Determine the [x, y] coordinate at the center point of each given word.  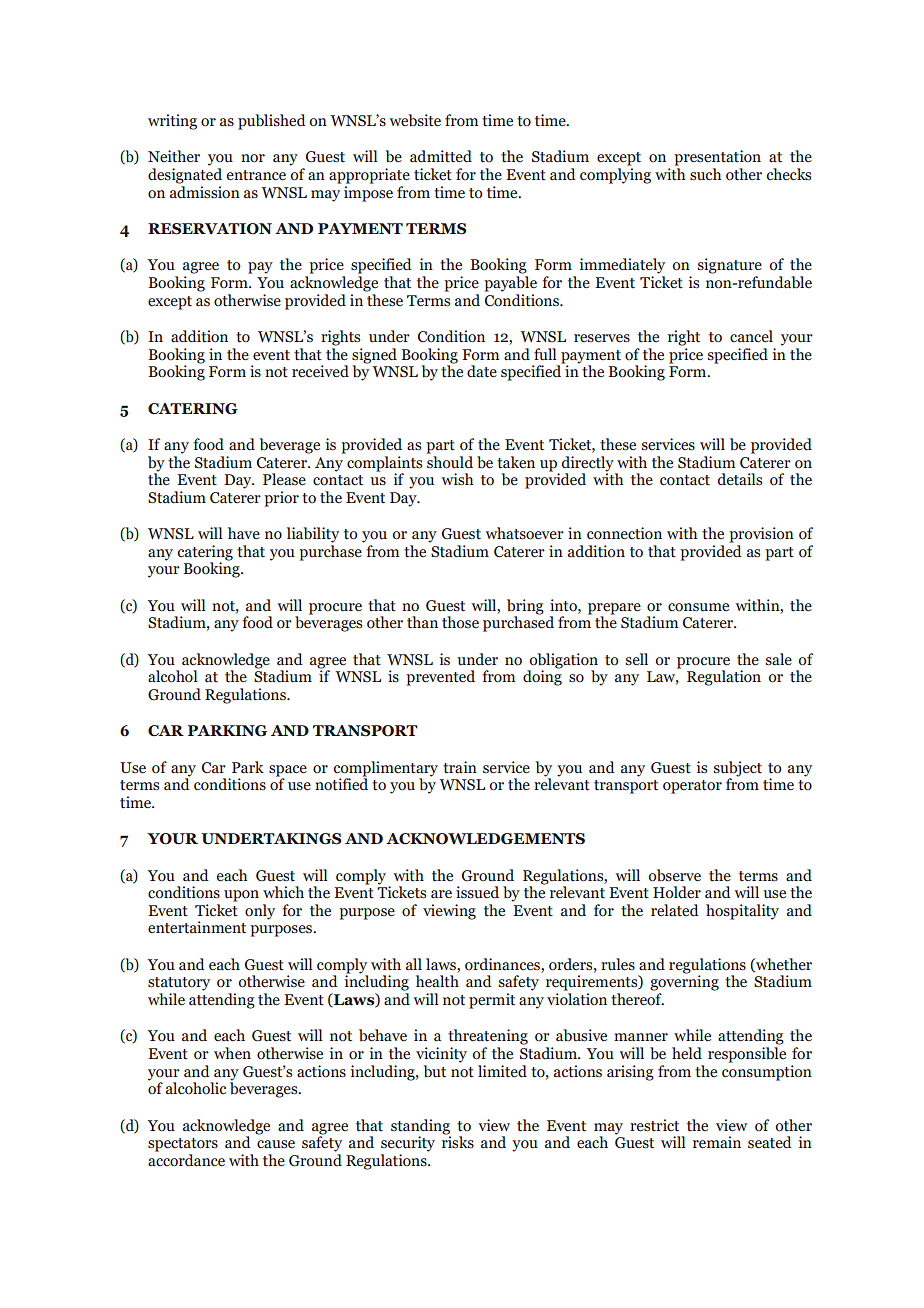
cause [276, 1144]
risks [458, 1141]
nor [253, 158]
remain [717, 1142]
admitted [441, 156]
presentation [717, 158]
